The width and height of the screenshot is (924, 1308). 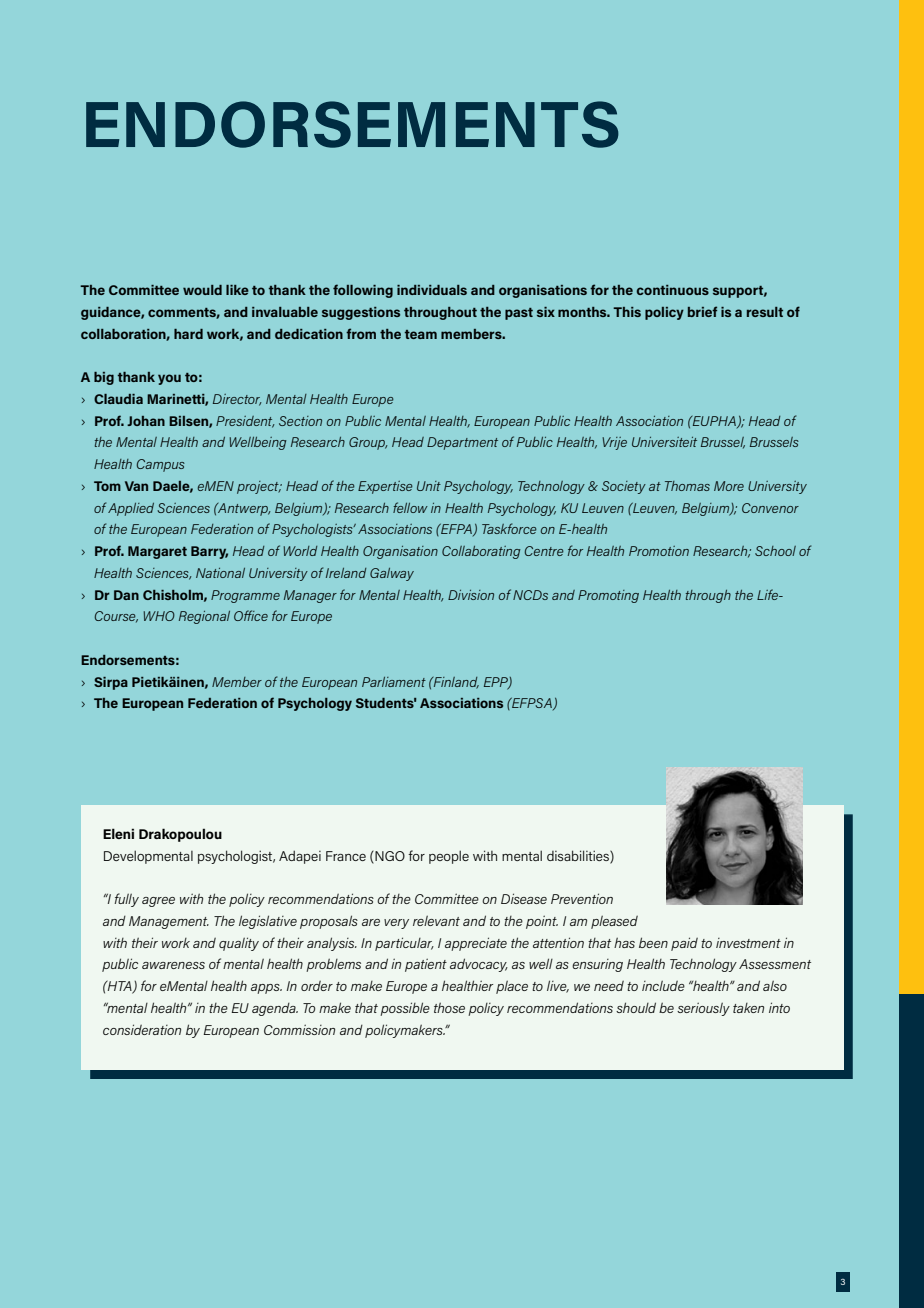 I want to click on people, so click(x=449, y=857).
